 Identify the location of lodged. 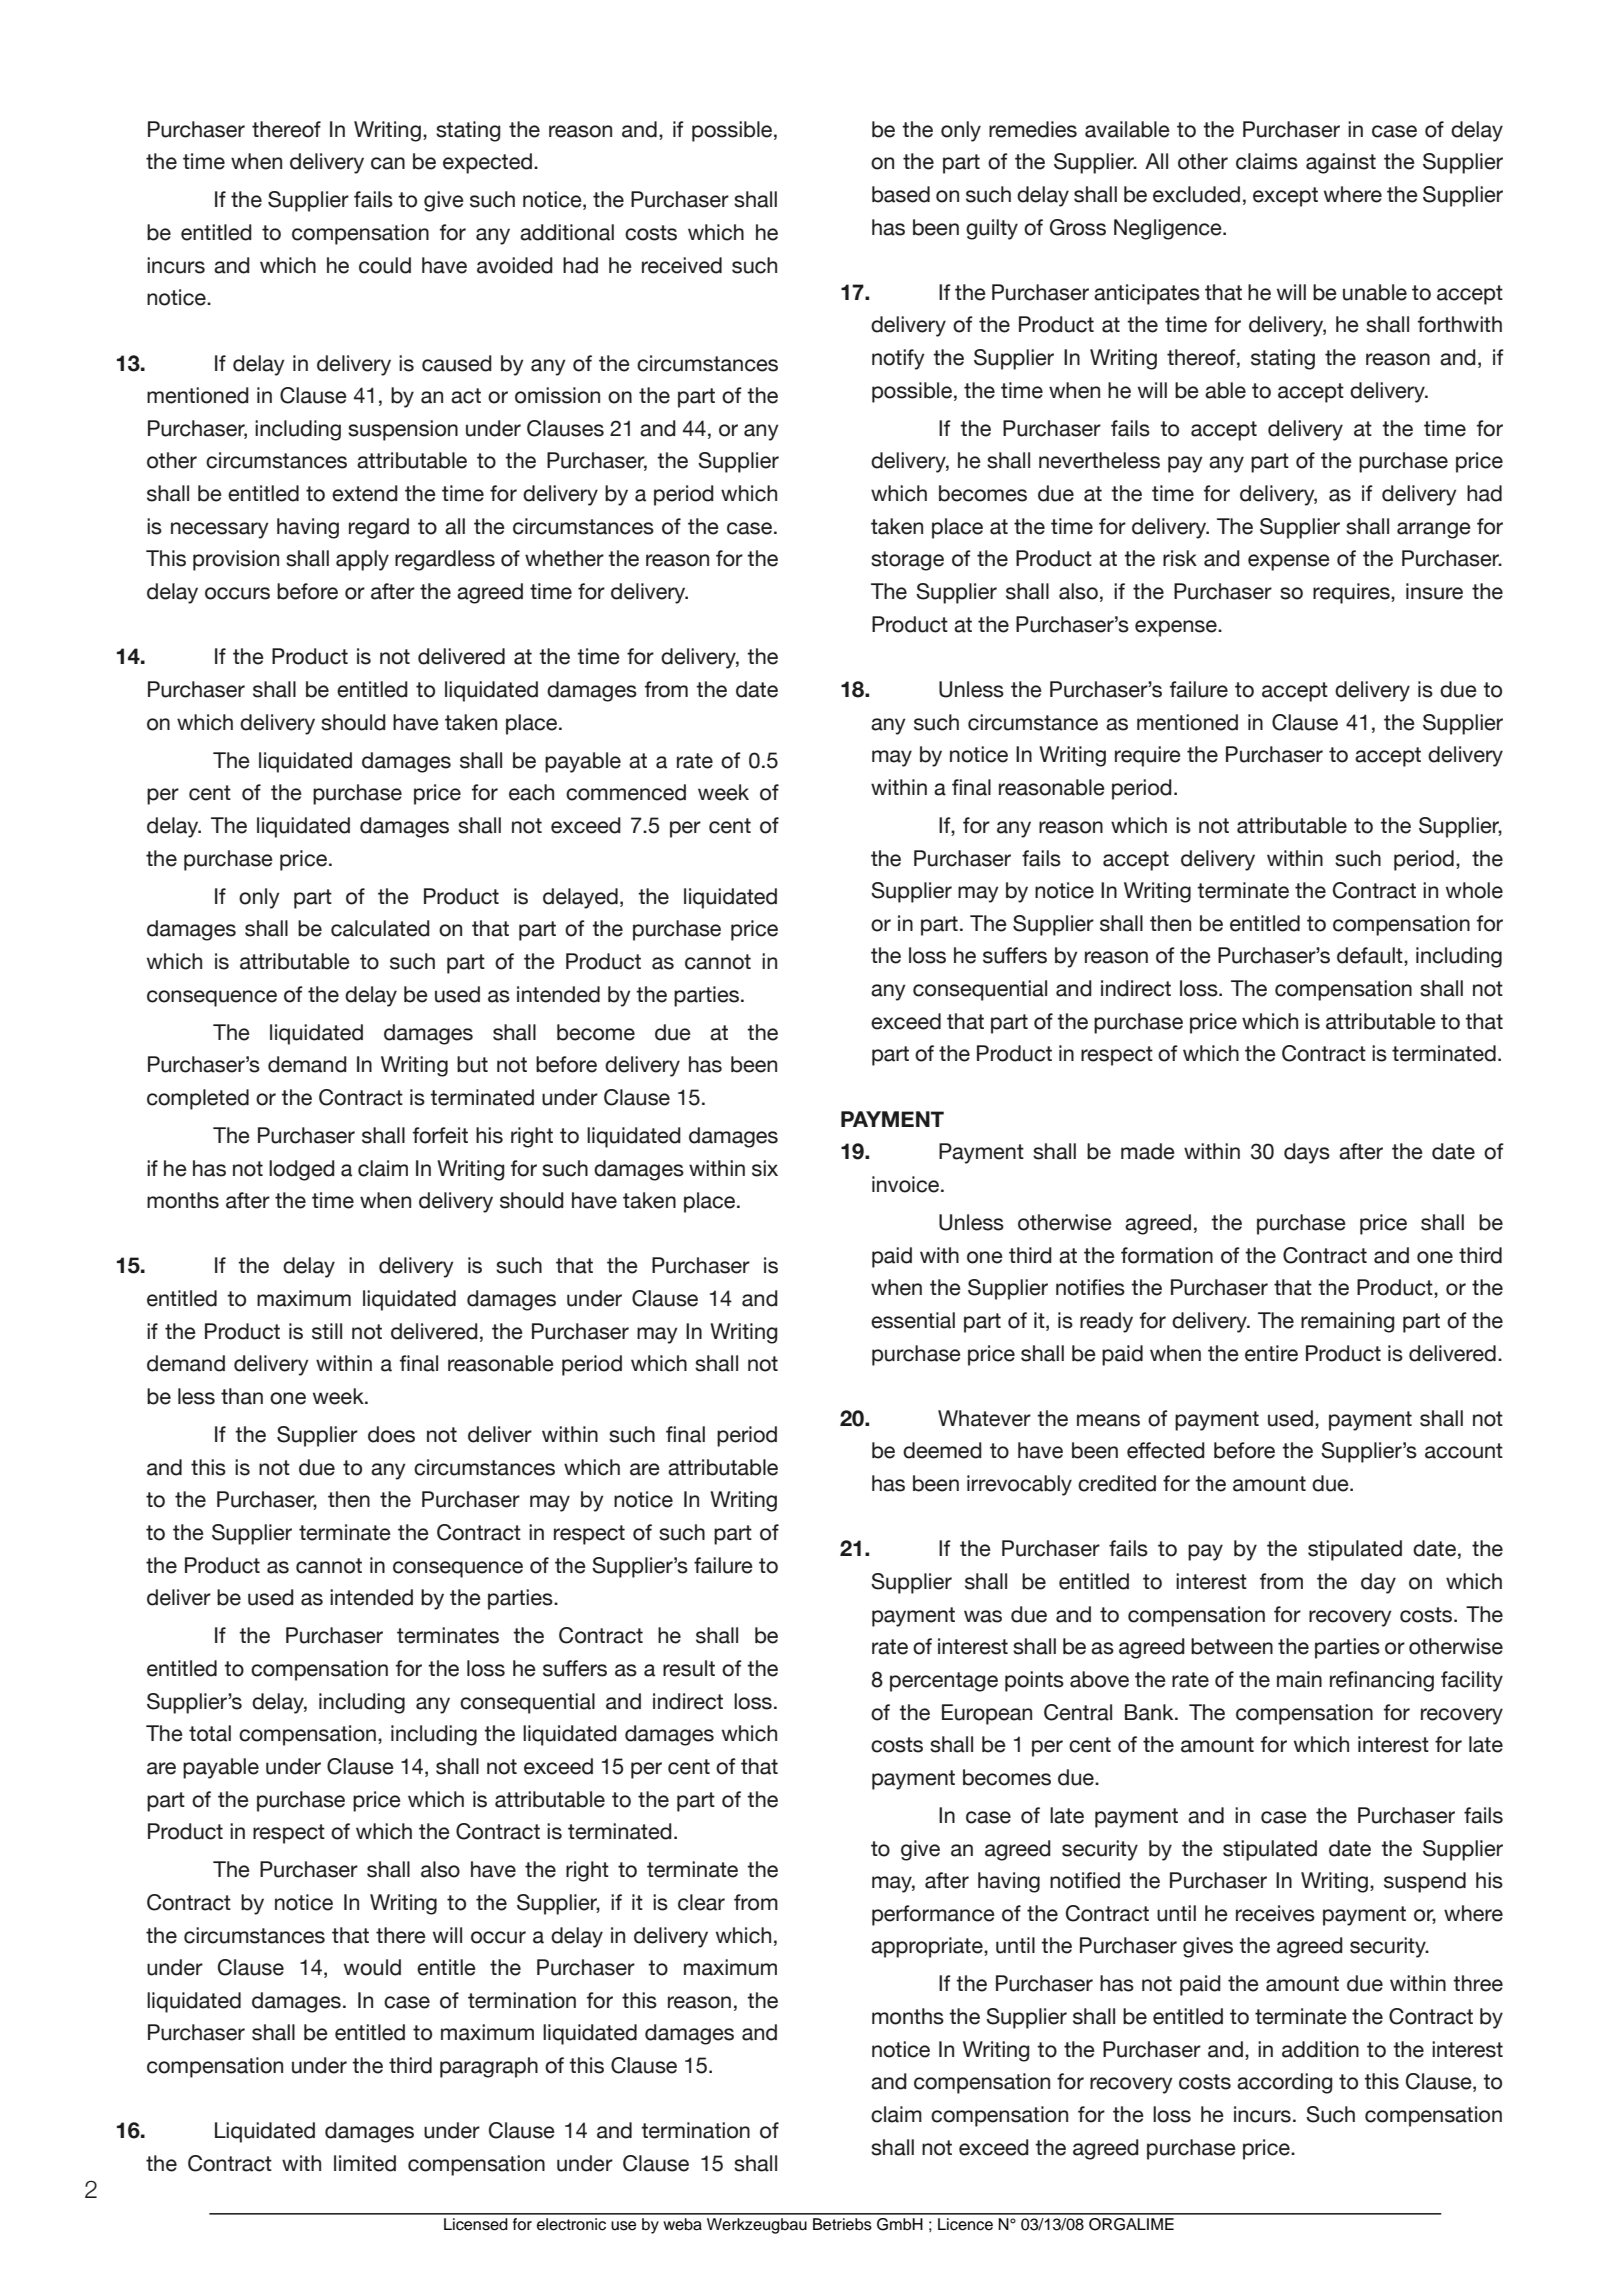
(302, 1170).
